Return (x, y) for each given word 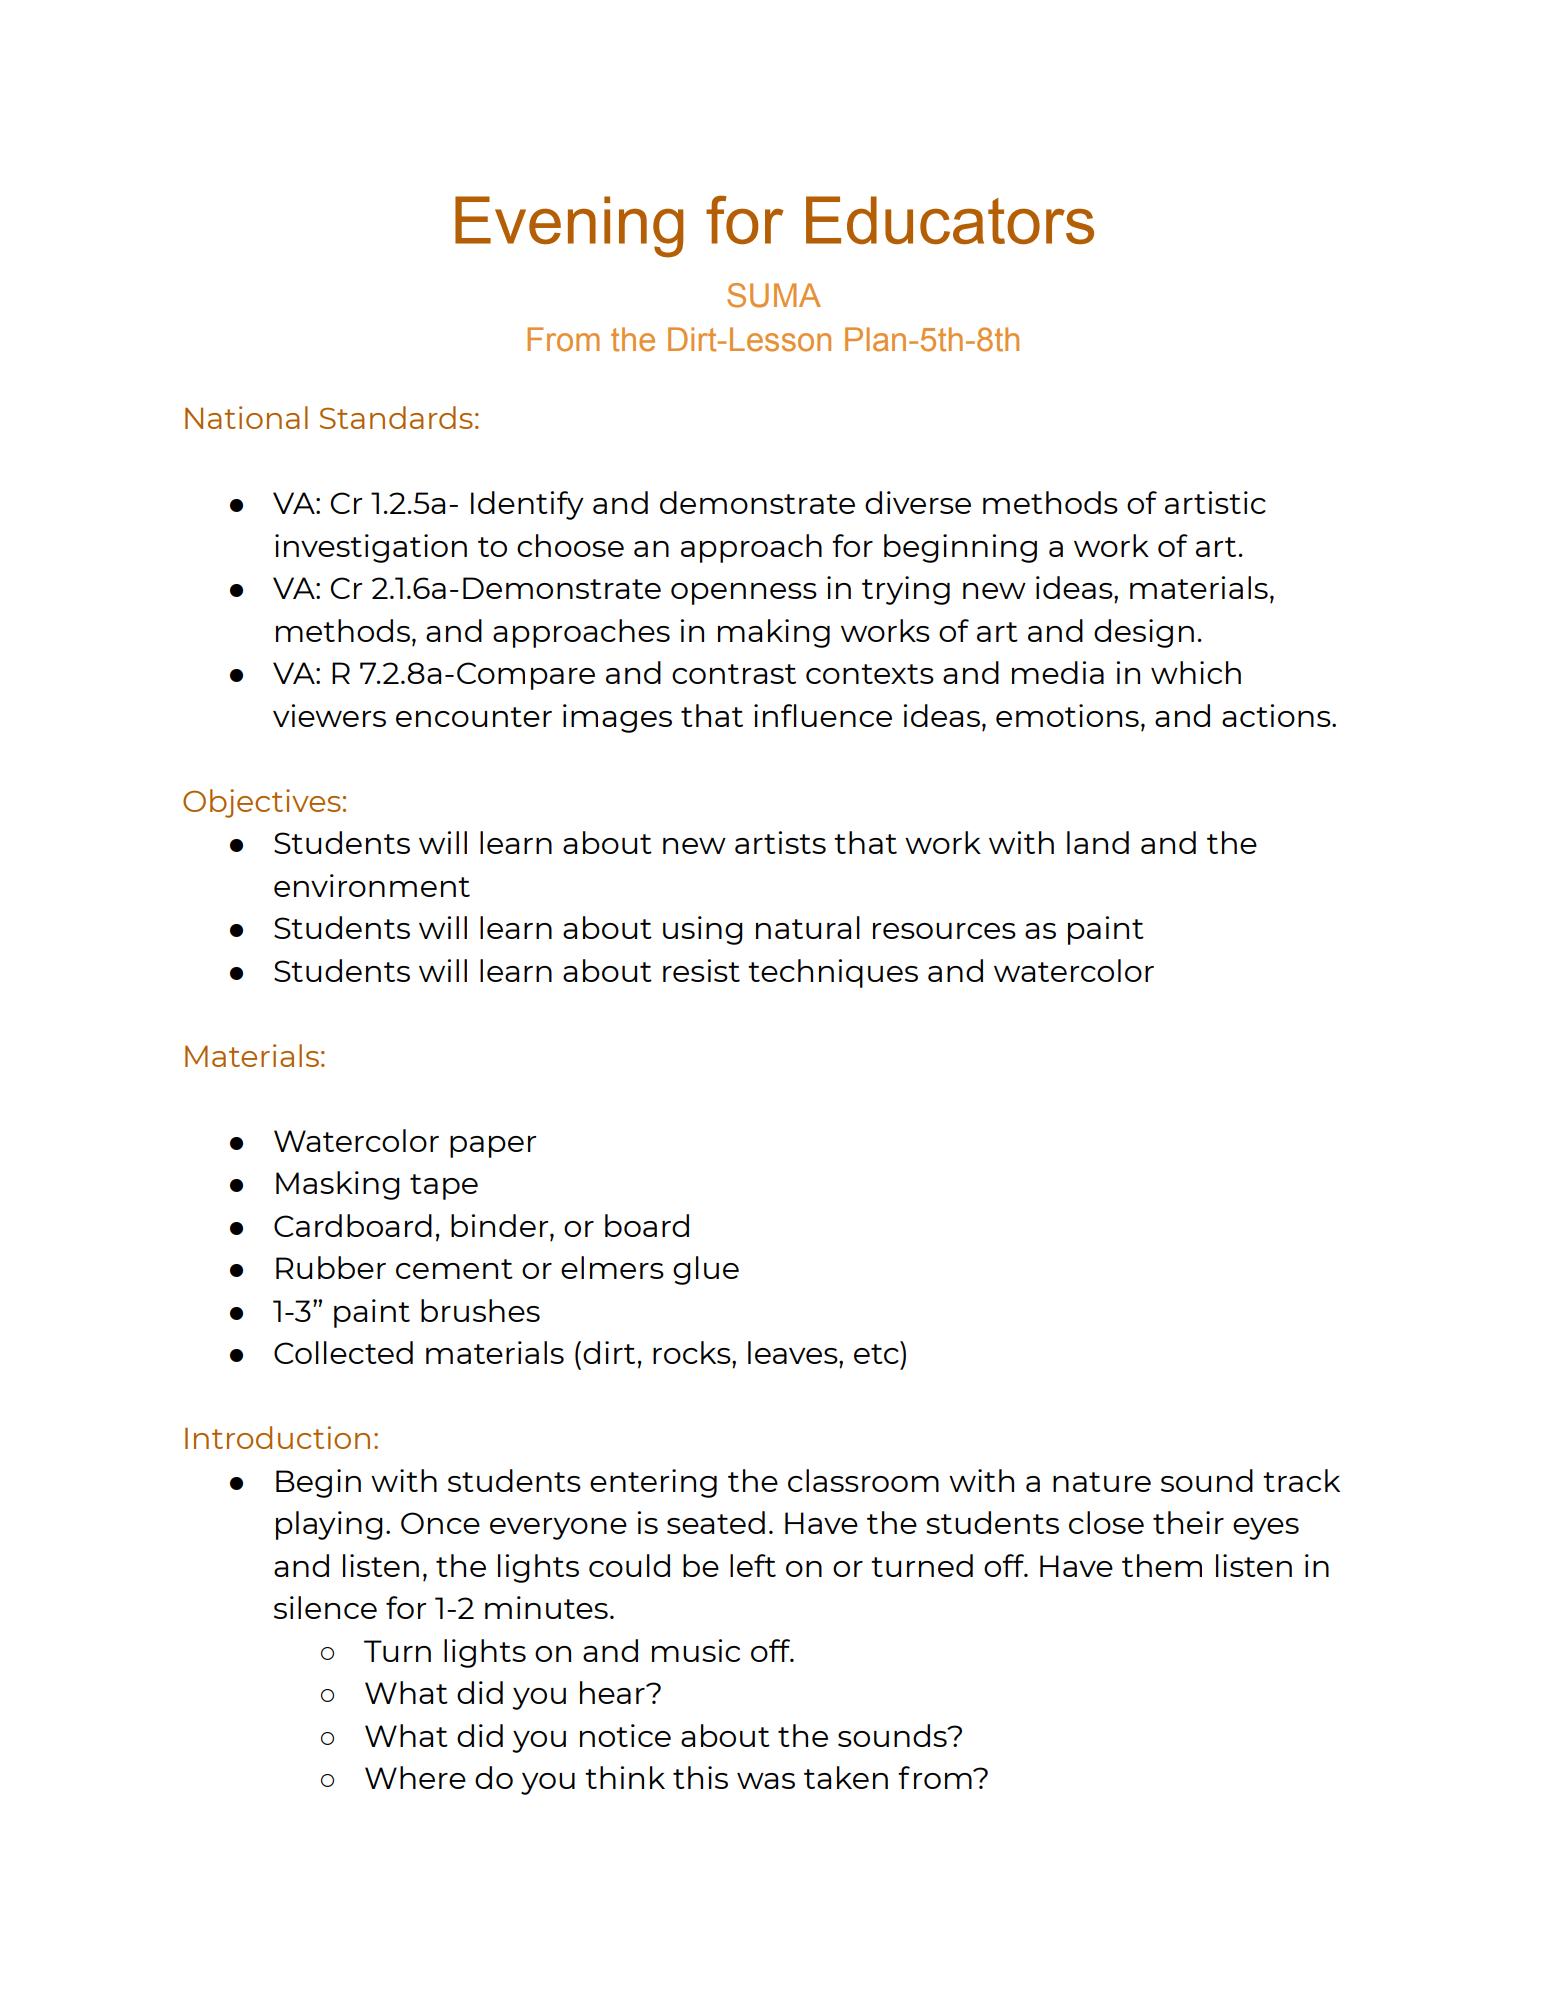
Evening (569, 227)
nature (1102, 1482)
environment (372, 885)
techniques (833, 973)
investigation (371, 548)
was (766, 1781)
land (1098, 842)
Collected (343, 1352)
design (1144, 633)
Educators (950, 220)
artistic (1215, 502)
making (774, 633)
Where (415, 1777)
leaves (794, 1352)
